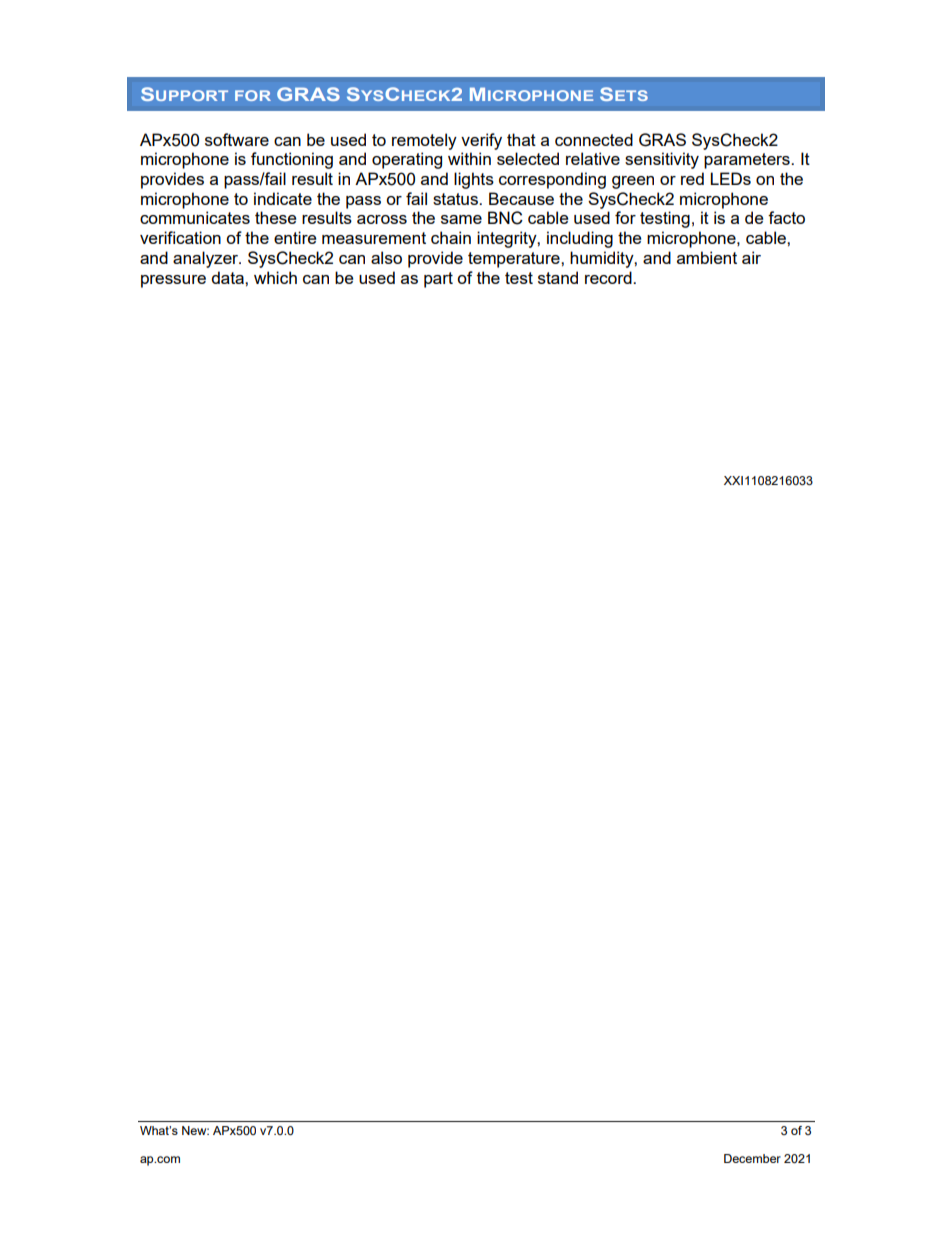 The image size is (952, 1233). Describe the element at coordinates (438, 280) in the screenshot. I see `part` at that location.
